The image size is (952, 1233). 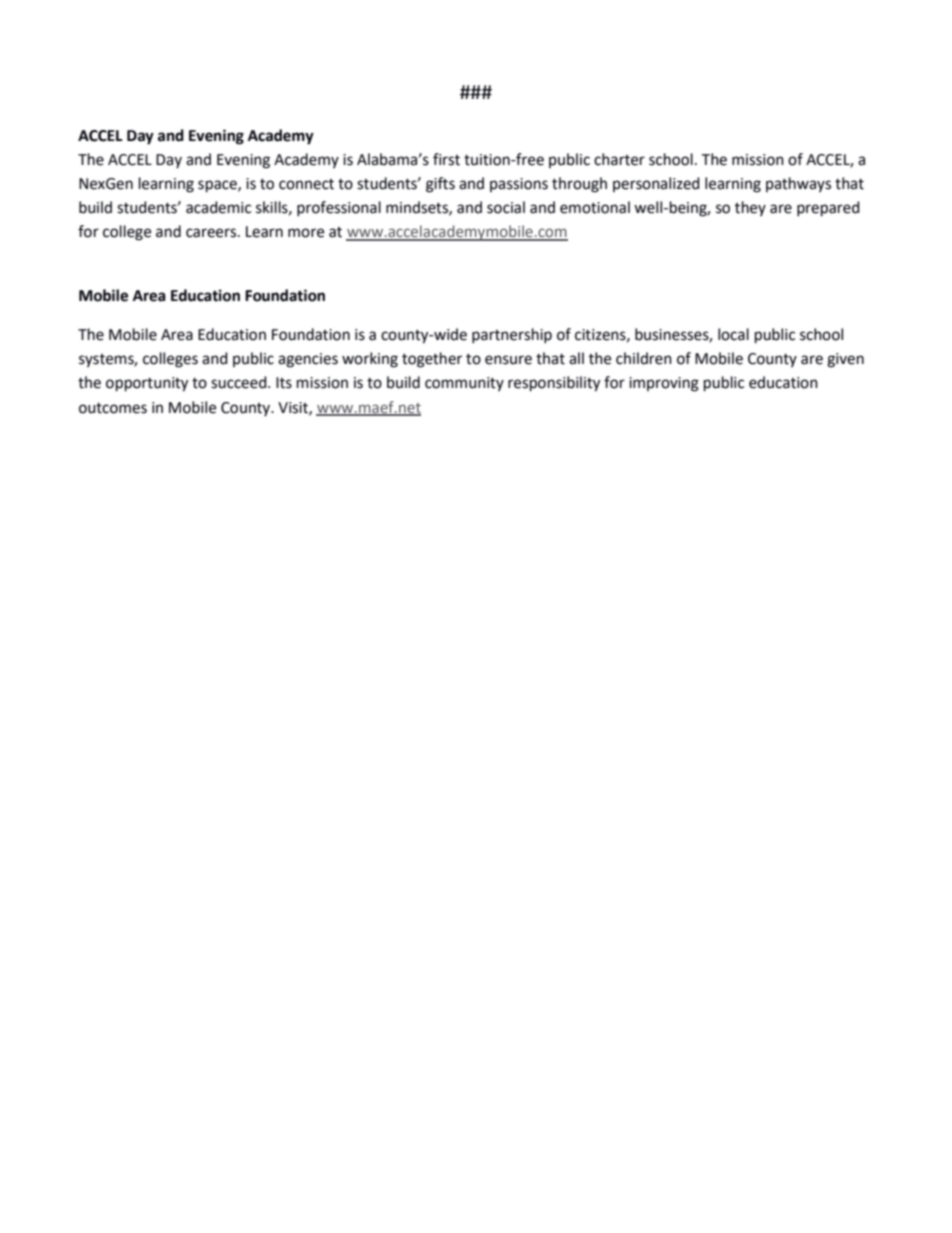 What do you see at coordinates (464, 384) in the image?
I see `community` at bounding box center [464, 384].
